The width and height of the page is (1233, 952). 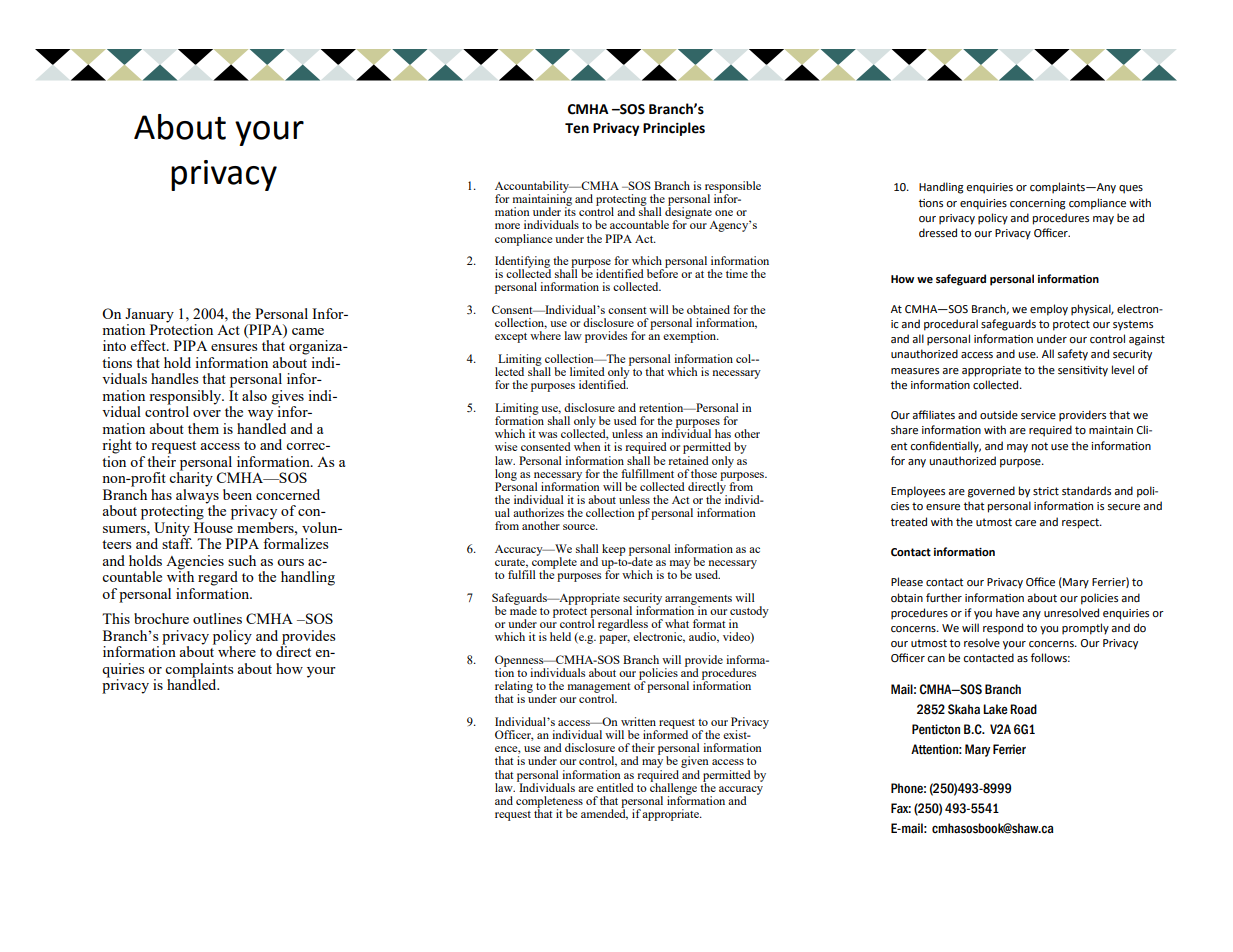 What do you see at coordinates (1038, 204) in the page?
I see `concerning` at bounding box center [1038, 204].
